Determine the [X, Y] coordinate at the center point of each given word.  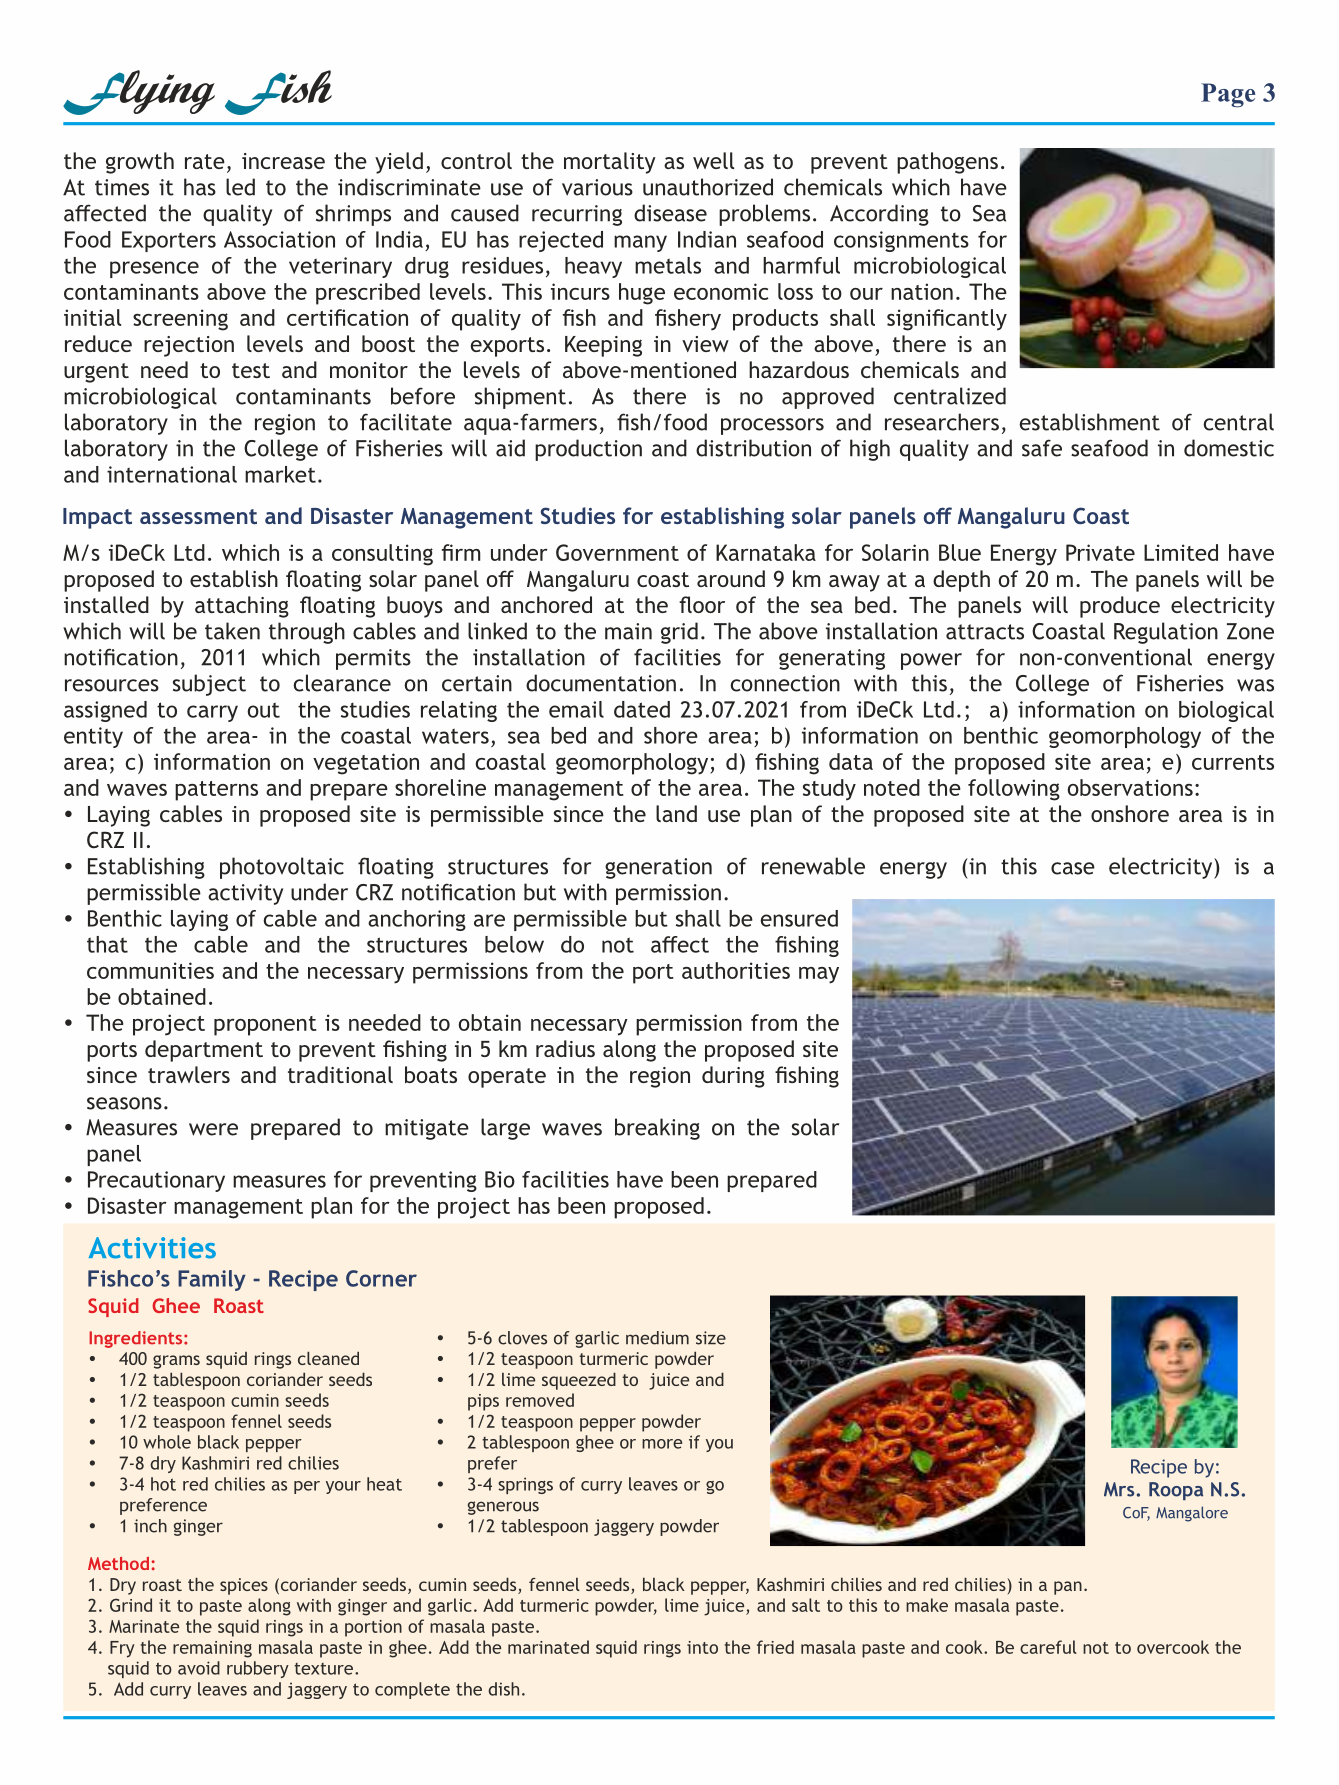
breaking [657, 1129]
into [702, 1647]
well [713, 160]
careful [1048, 1647]
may [819, 975]
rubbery [258, 1669]
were [213, 1129]
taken [232, 631]
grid [679, 633]
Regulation [1166, 633]
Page [1228, 95]
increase [283, 161]
